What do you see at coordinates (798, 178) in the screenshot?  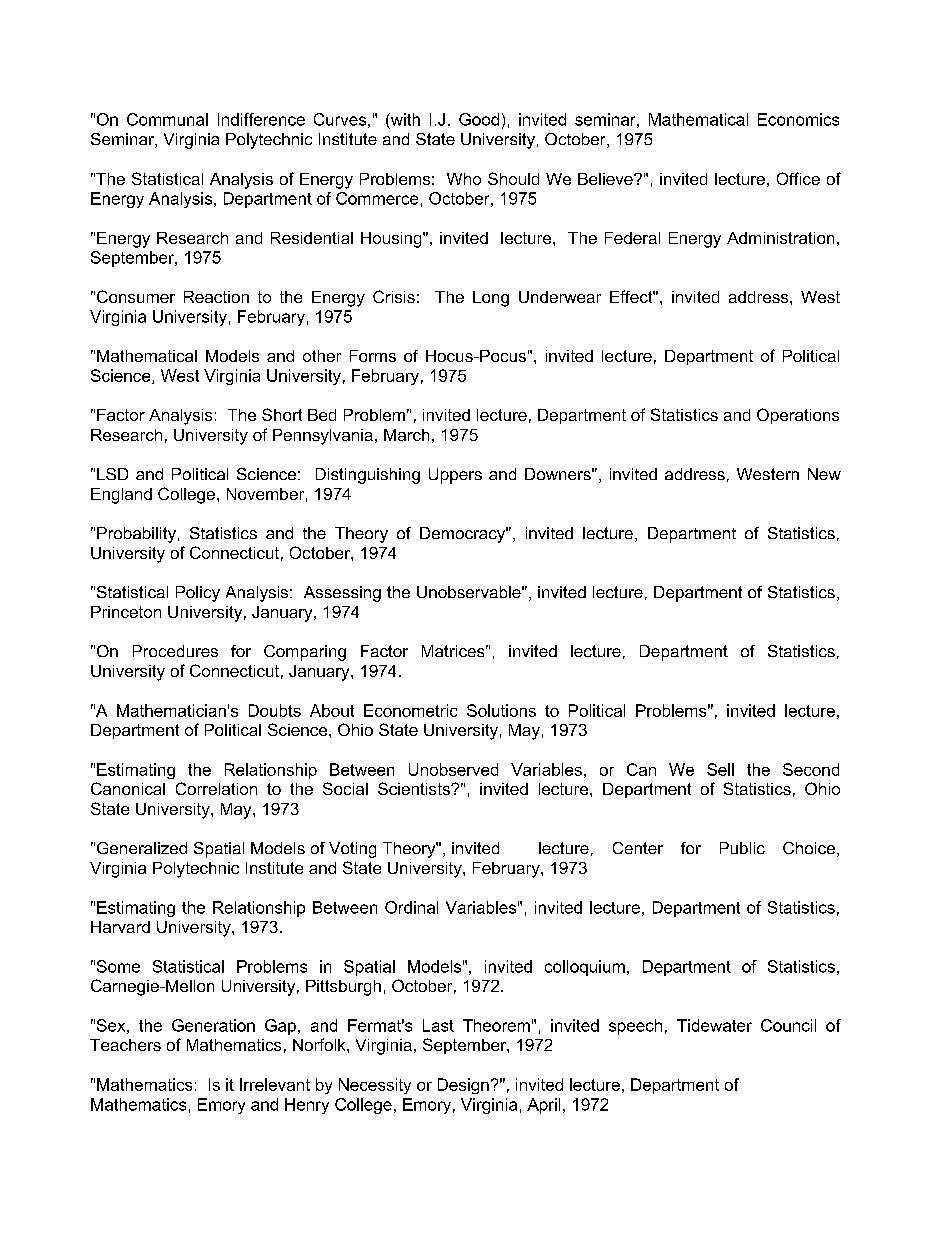 I see `Office` at bounding box center [798, 178].
